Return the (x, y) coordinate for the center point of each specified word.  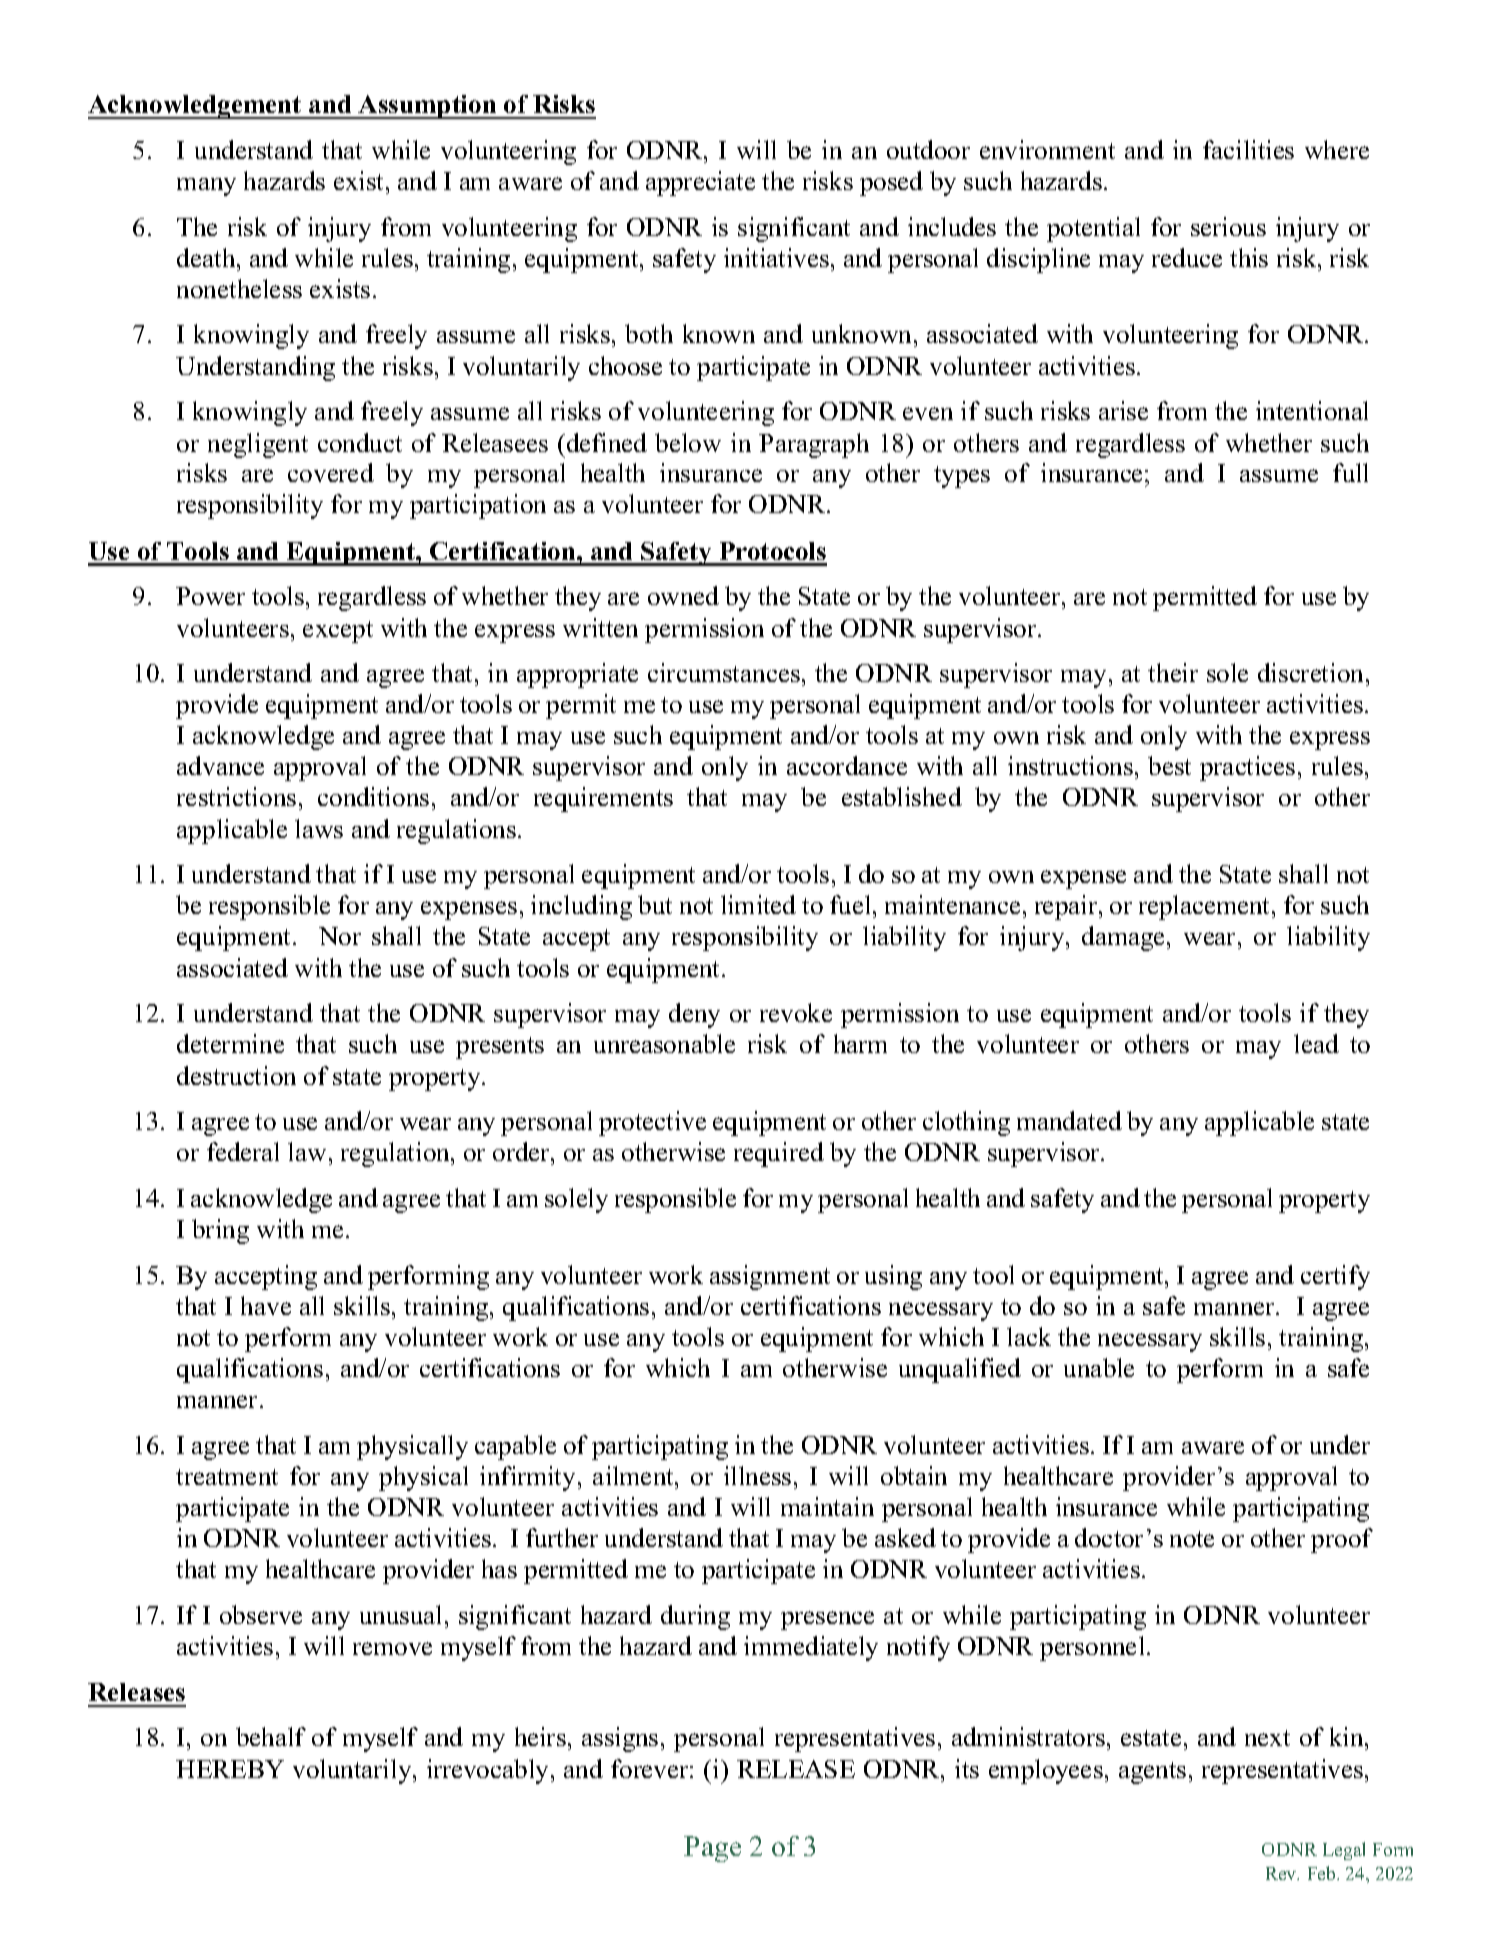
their (1173, 672)
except (338, 632)
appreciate (700, 183)
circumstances (724, 672)
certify (1335, 1277)
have (266, 1305)
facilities (1248, 149)
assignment (770, 1277)
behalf (271, 1736)
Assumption (428, 107)
